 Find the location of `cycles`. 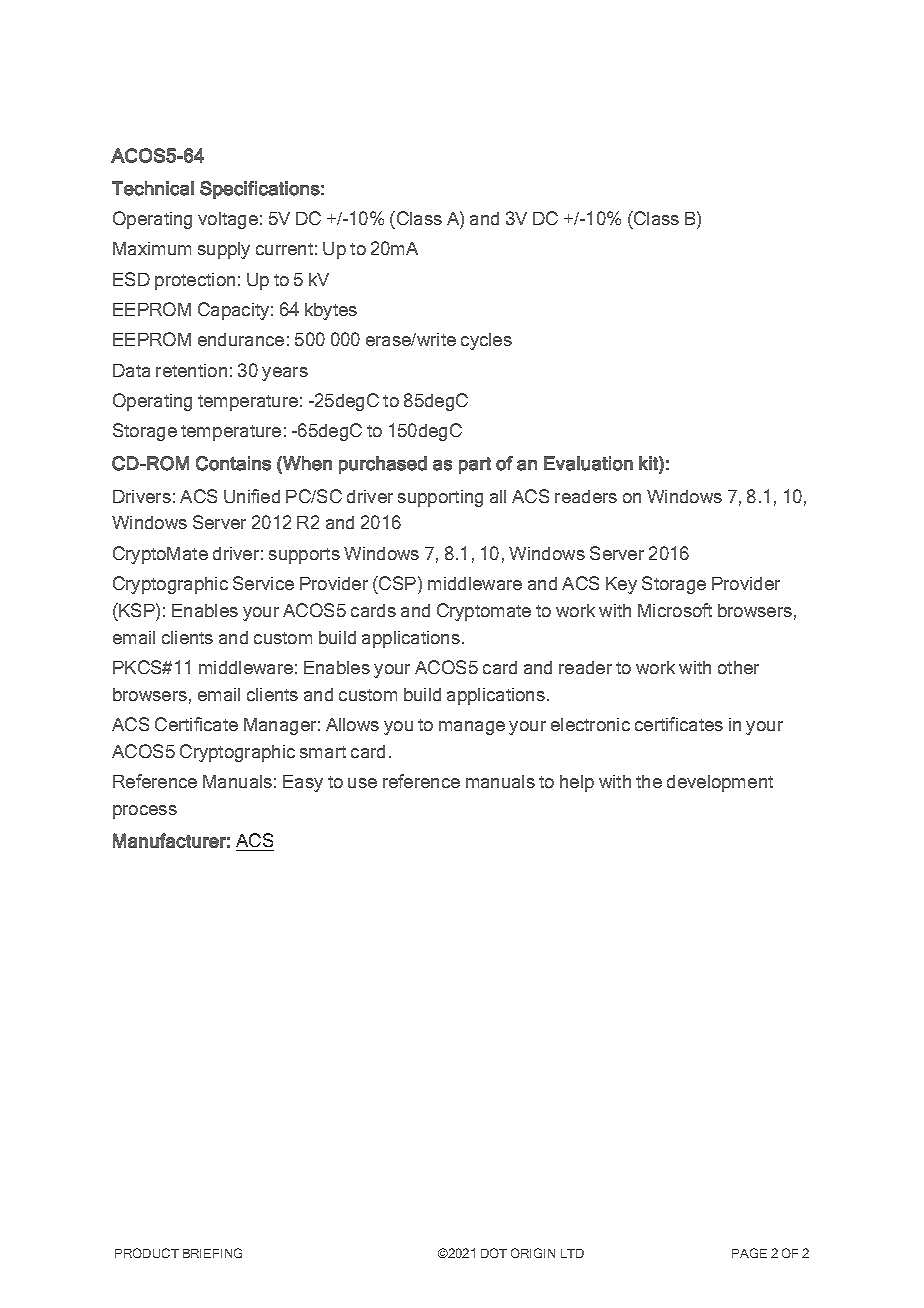

cycles is located at coordinates (486, 341).
